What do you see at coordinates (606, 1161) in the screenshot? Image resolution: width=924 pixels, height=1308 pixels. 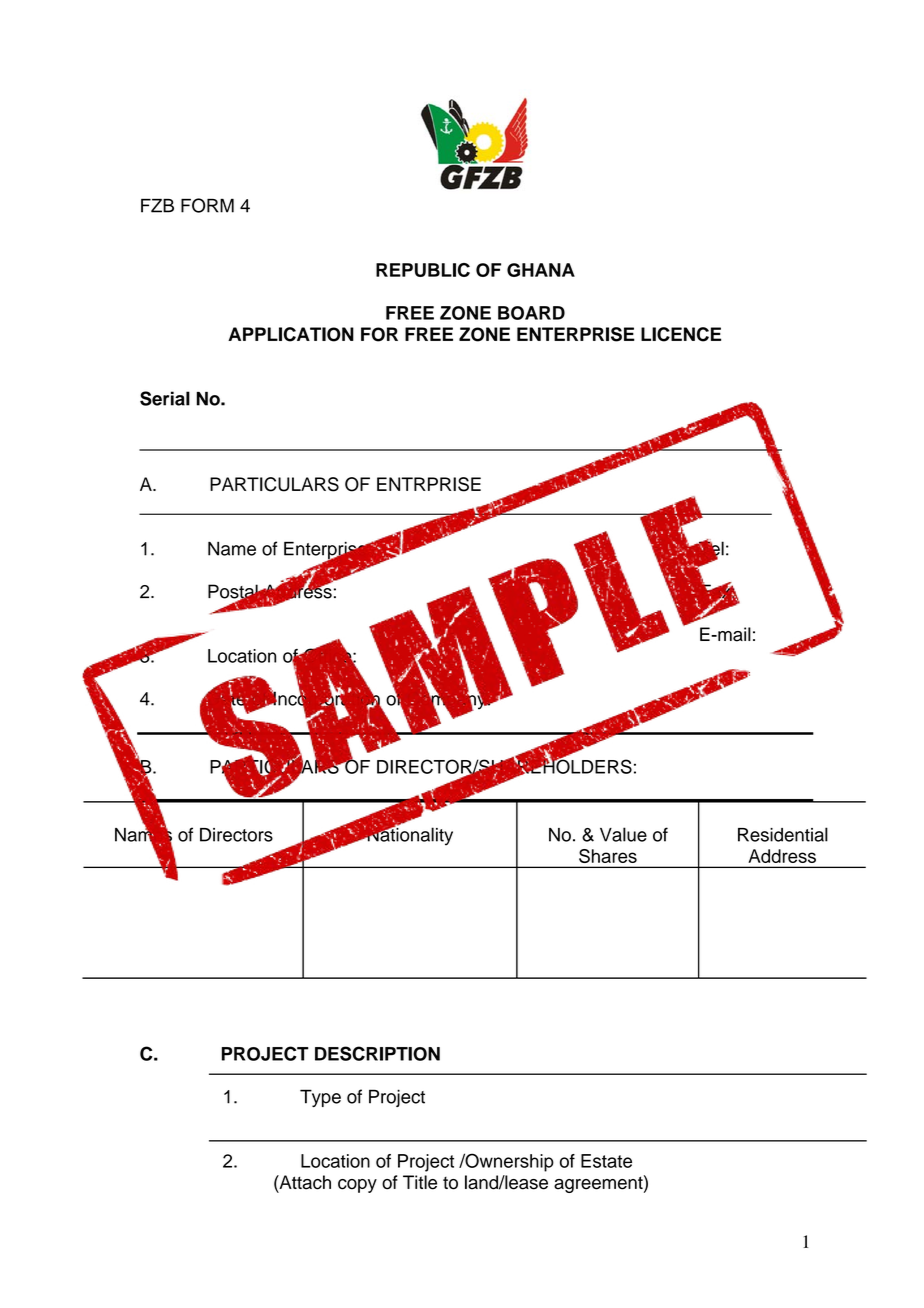 I see `Estate` at bounding box center [606, 1161].
